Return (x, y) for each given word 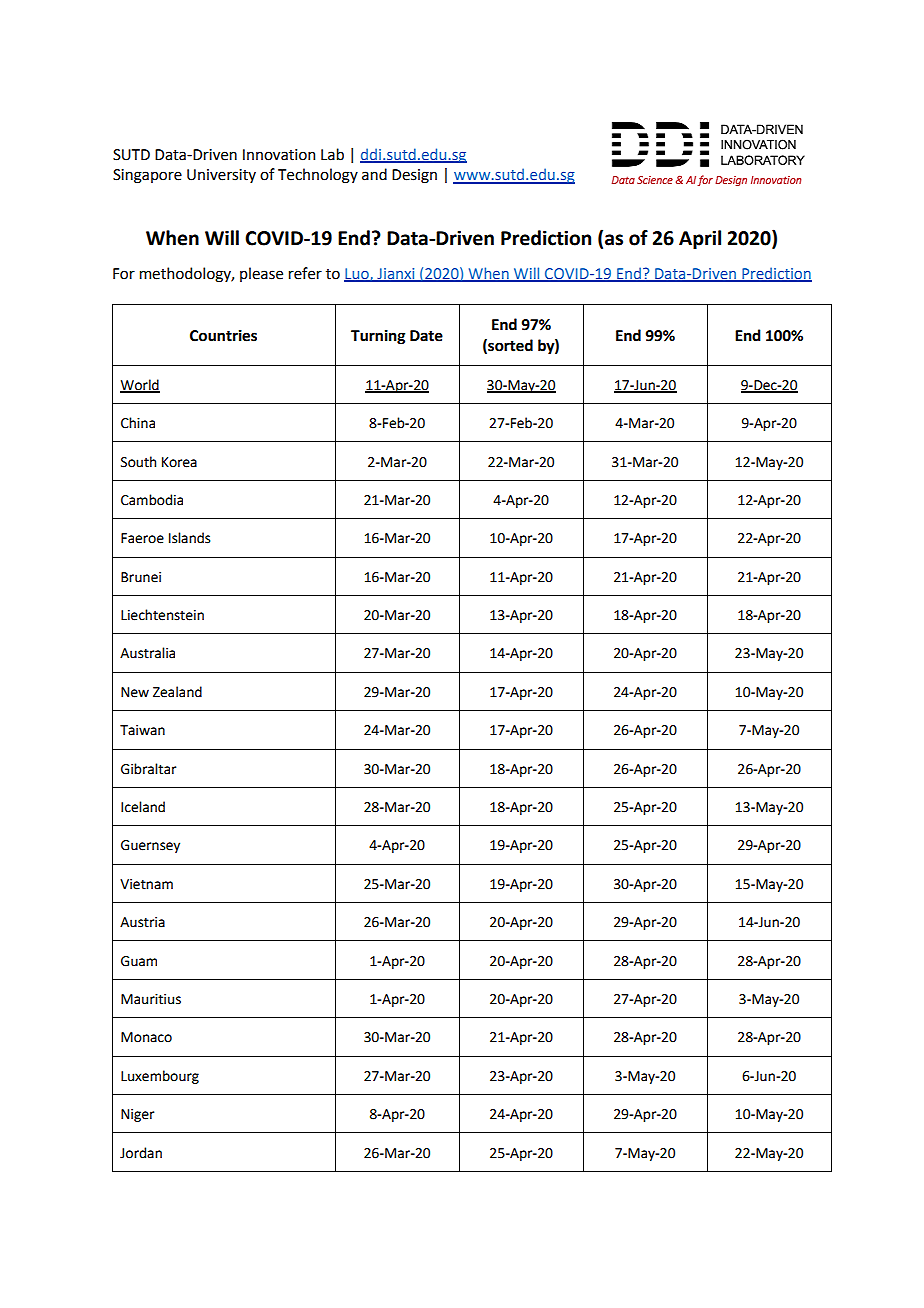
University (221, 176)
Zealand (177, 692)
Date (426, 336)
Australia (147, 653)
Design (414, 176)
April (700, 239)
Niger (137, 1115)
